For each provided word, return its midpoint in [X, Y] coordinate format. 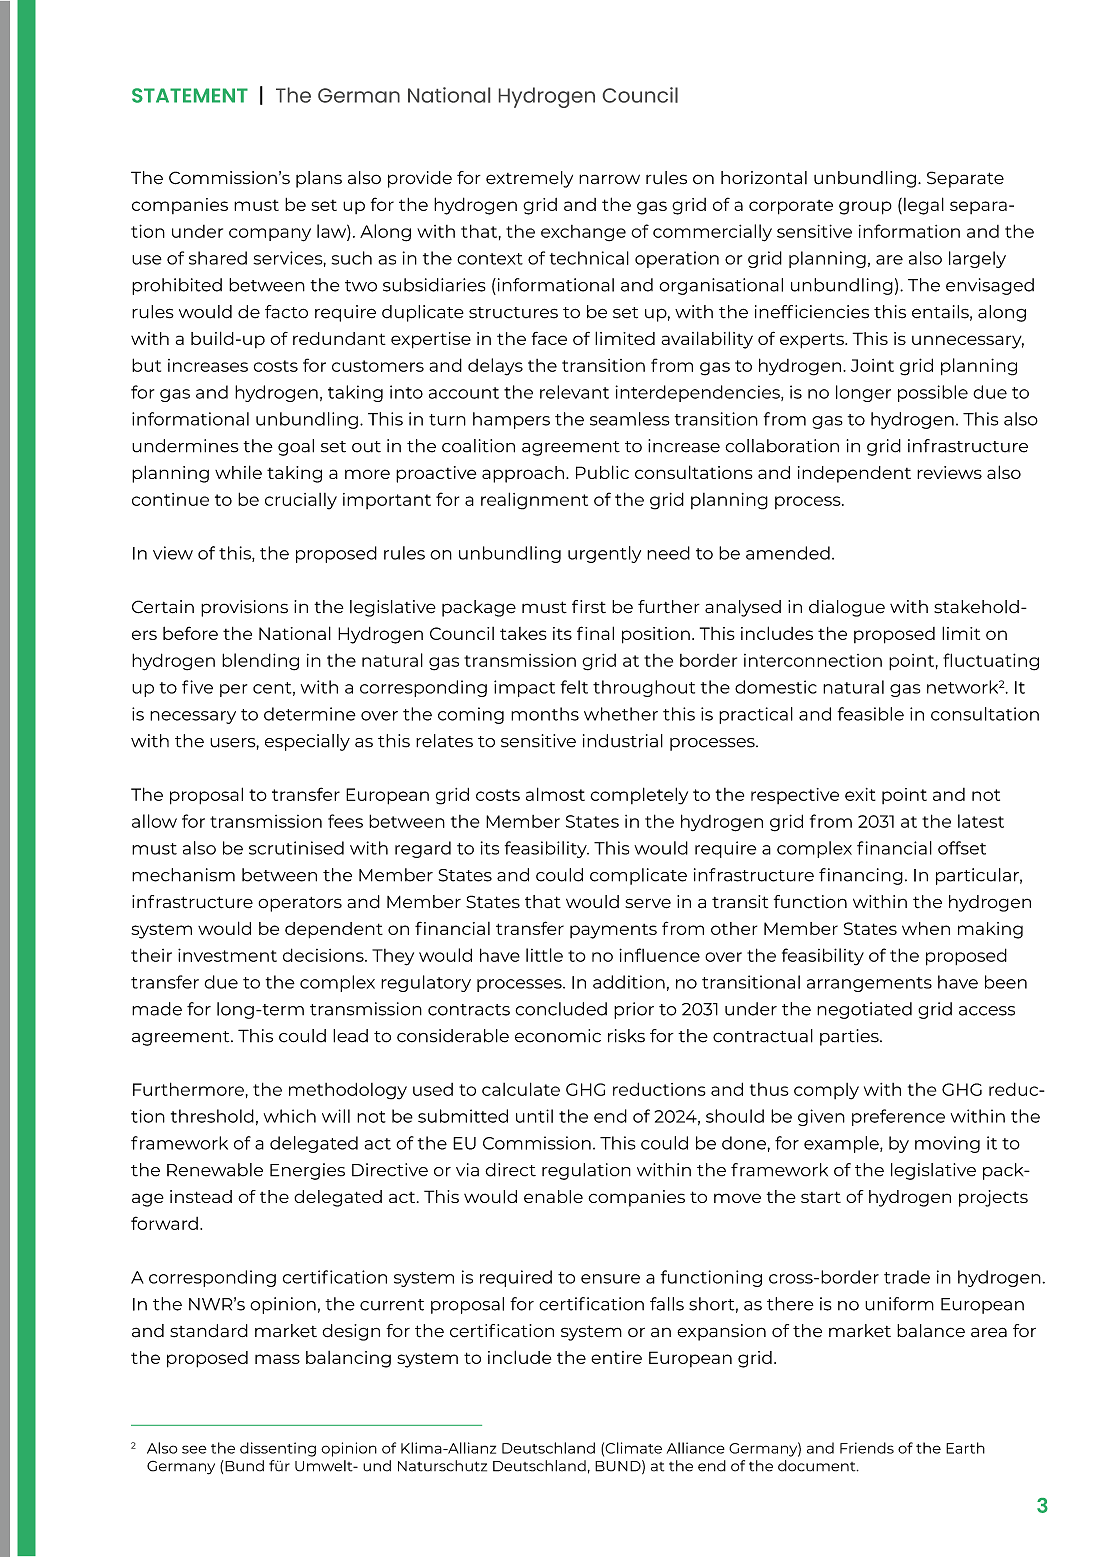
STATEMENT [190, 95]
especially [307, 742]
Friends [867, 1448]
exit [860, 794]
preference [898, 1117]
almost [555, 794]
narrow [609, 179]
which [290, 1116]
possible [933, 393]
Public [602, 472]
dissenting [278, 1449]
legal [924, 206]
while [238, 472]
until [534, 1116]
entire [616, 1357]
